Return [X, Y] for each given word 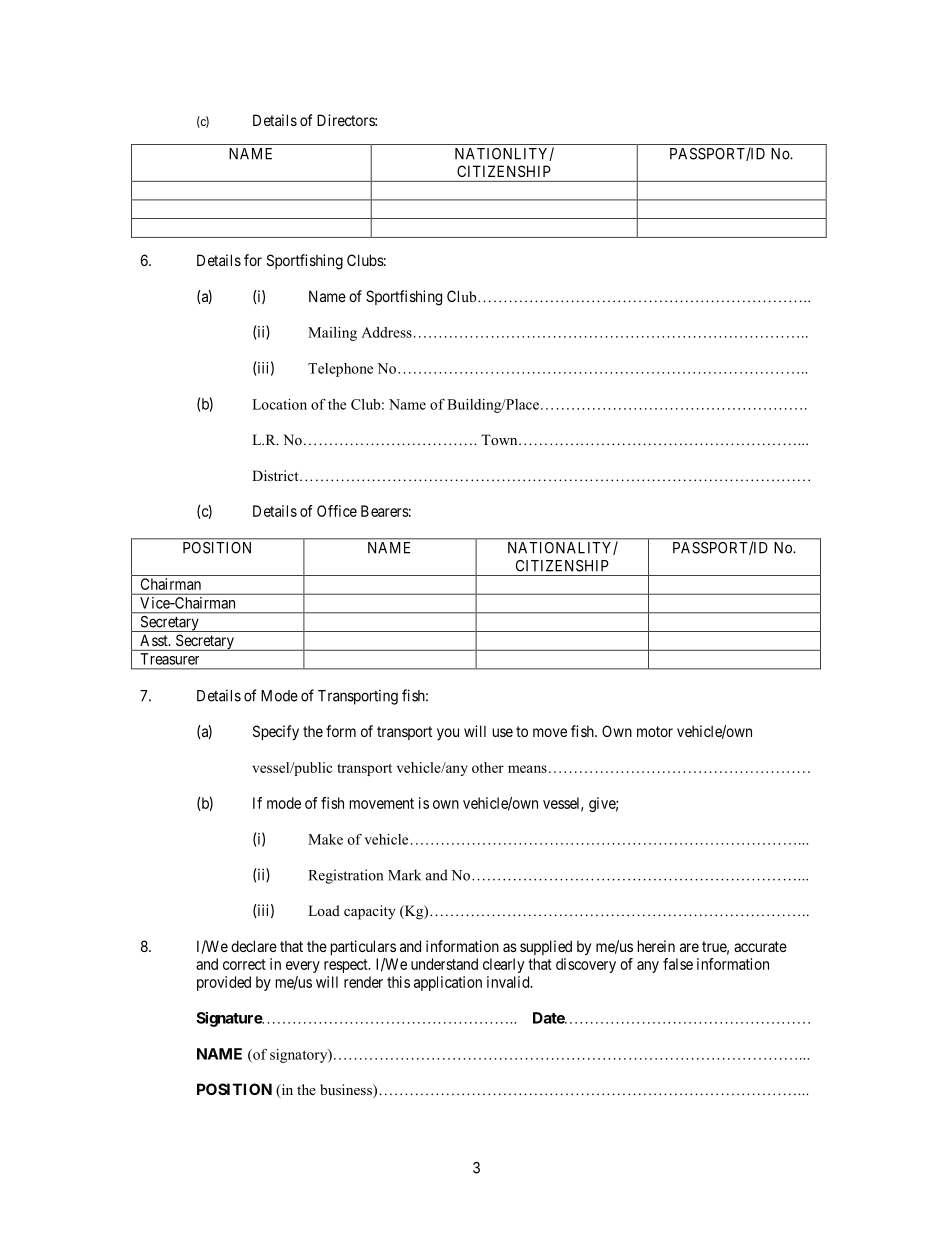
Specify [276, 732]
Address [386, 332]
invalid [509, 982]
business [347, 1091]
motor [655, 731]
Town [500, 439]
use [503, 732]
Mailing [332, 334]
